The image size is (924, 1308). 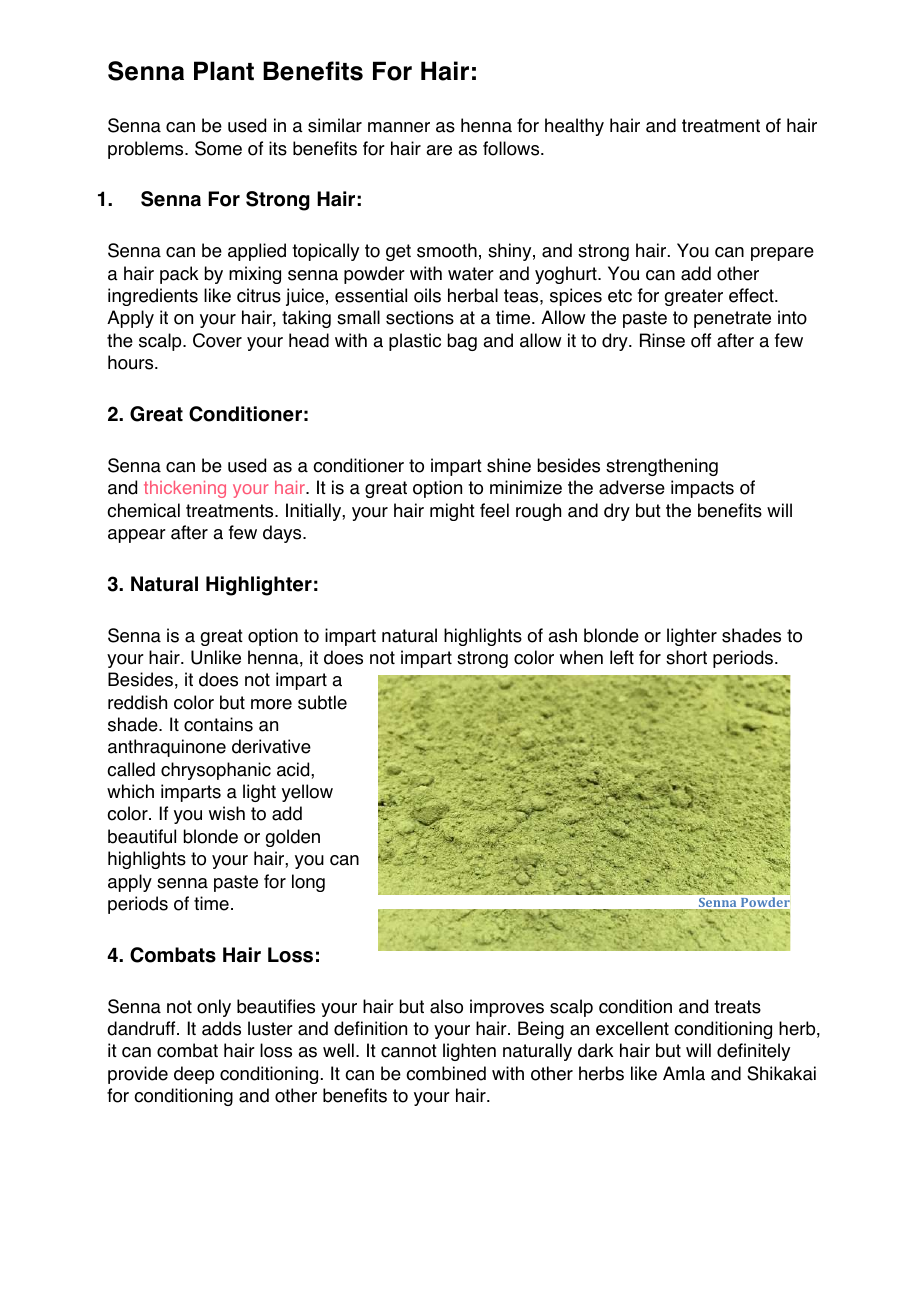 What do you see at coordinates (574, 127) in the page?
I see `healthy` at bounding box center [574, 127].
